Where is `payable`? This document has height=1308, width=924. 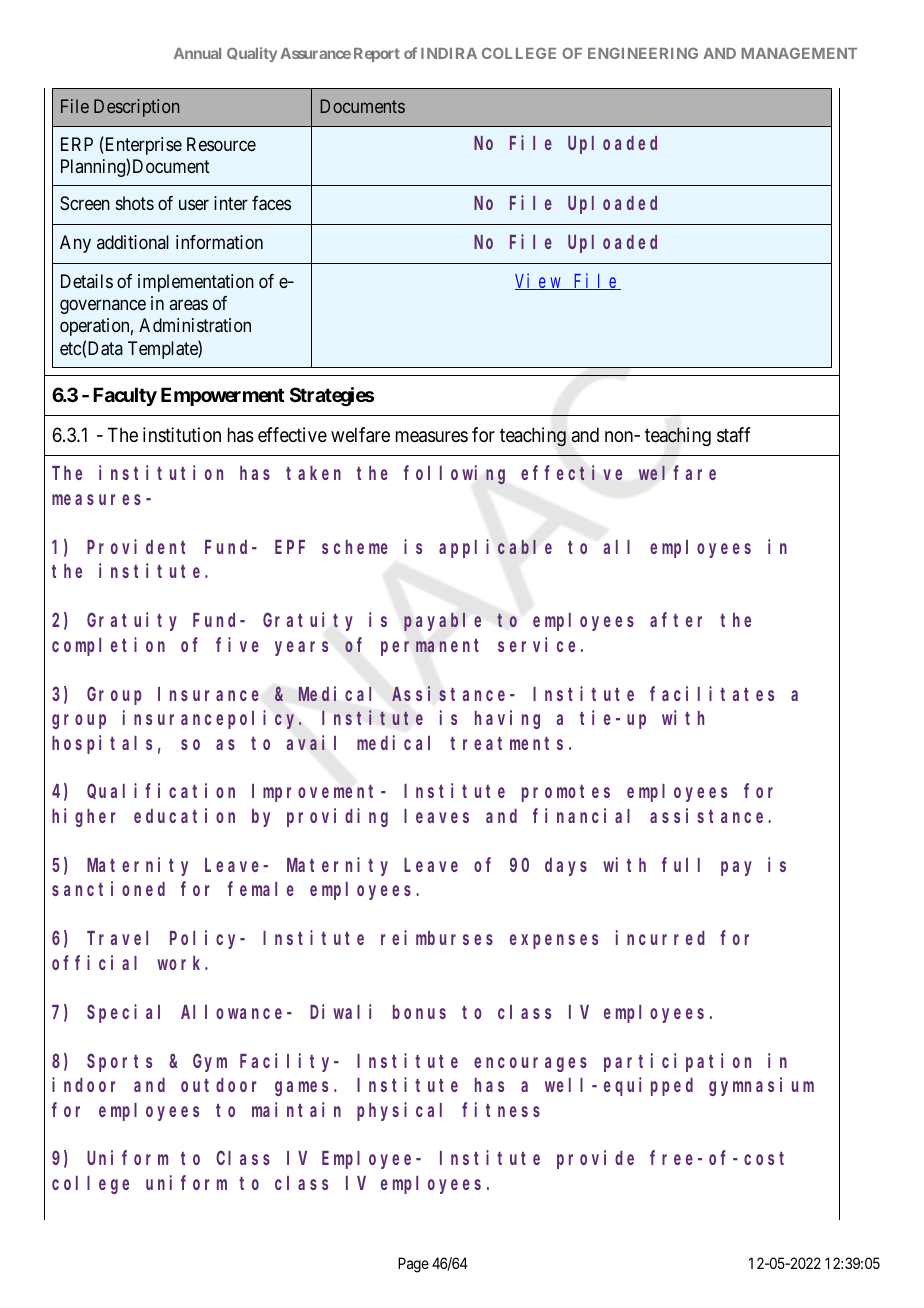
payable is located at coordinates (442, 622).
